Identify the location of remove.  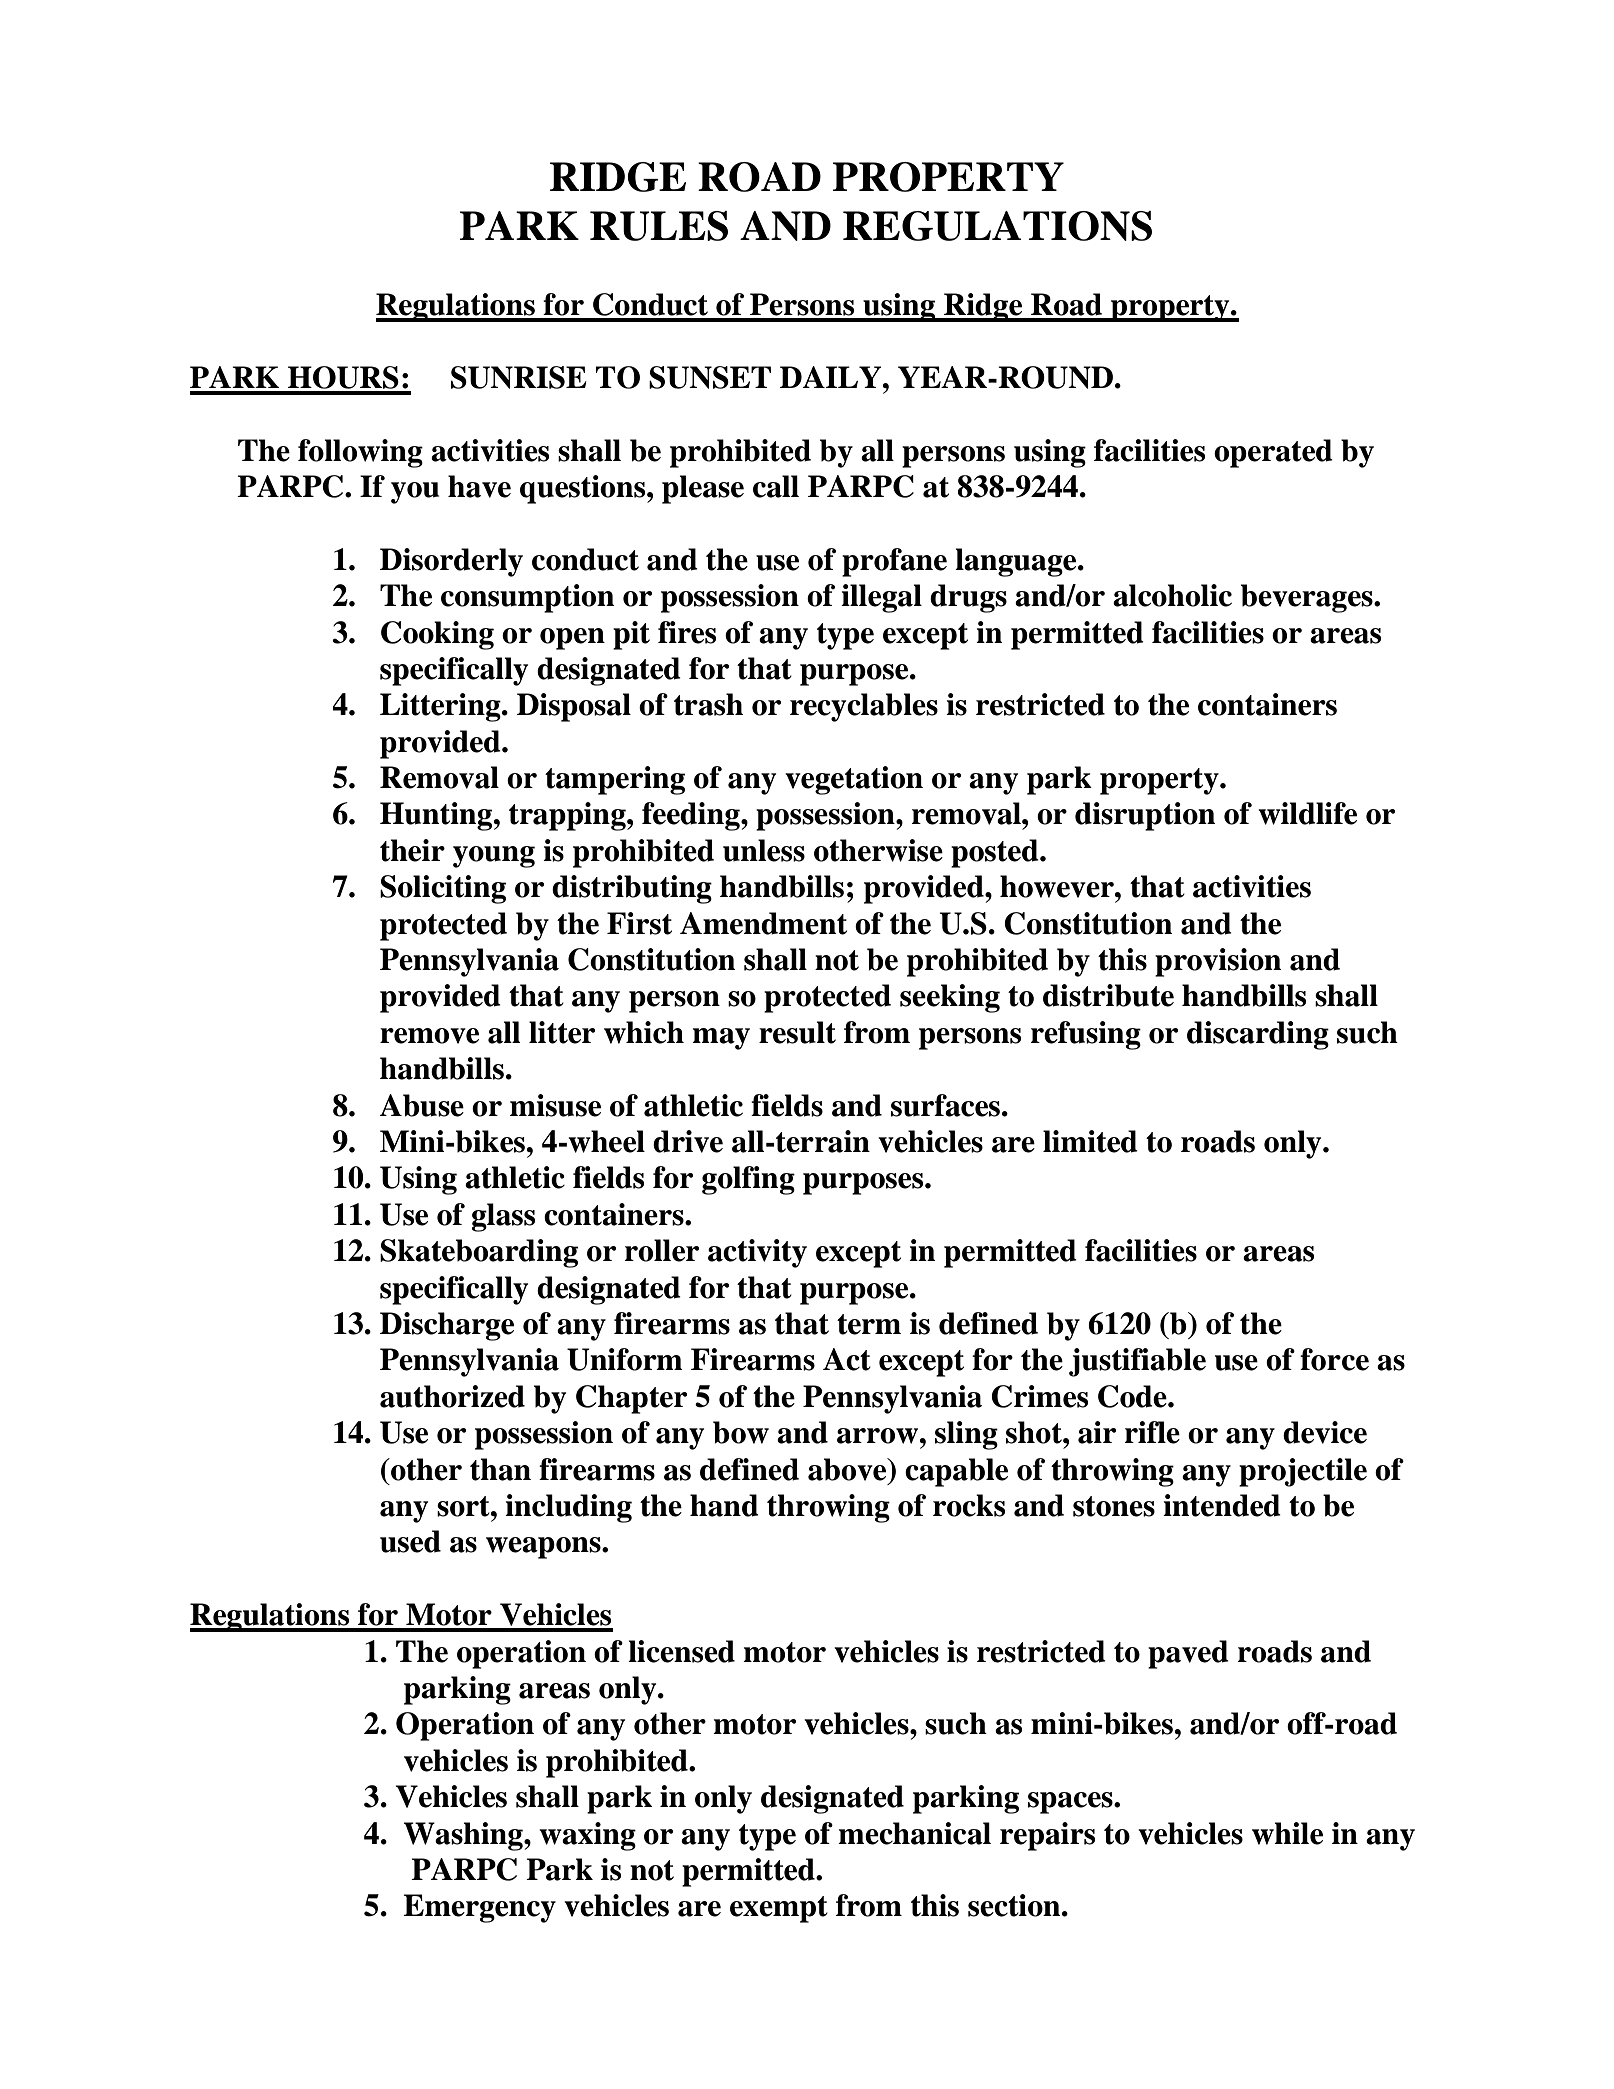
(429, 1036).
